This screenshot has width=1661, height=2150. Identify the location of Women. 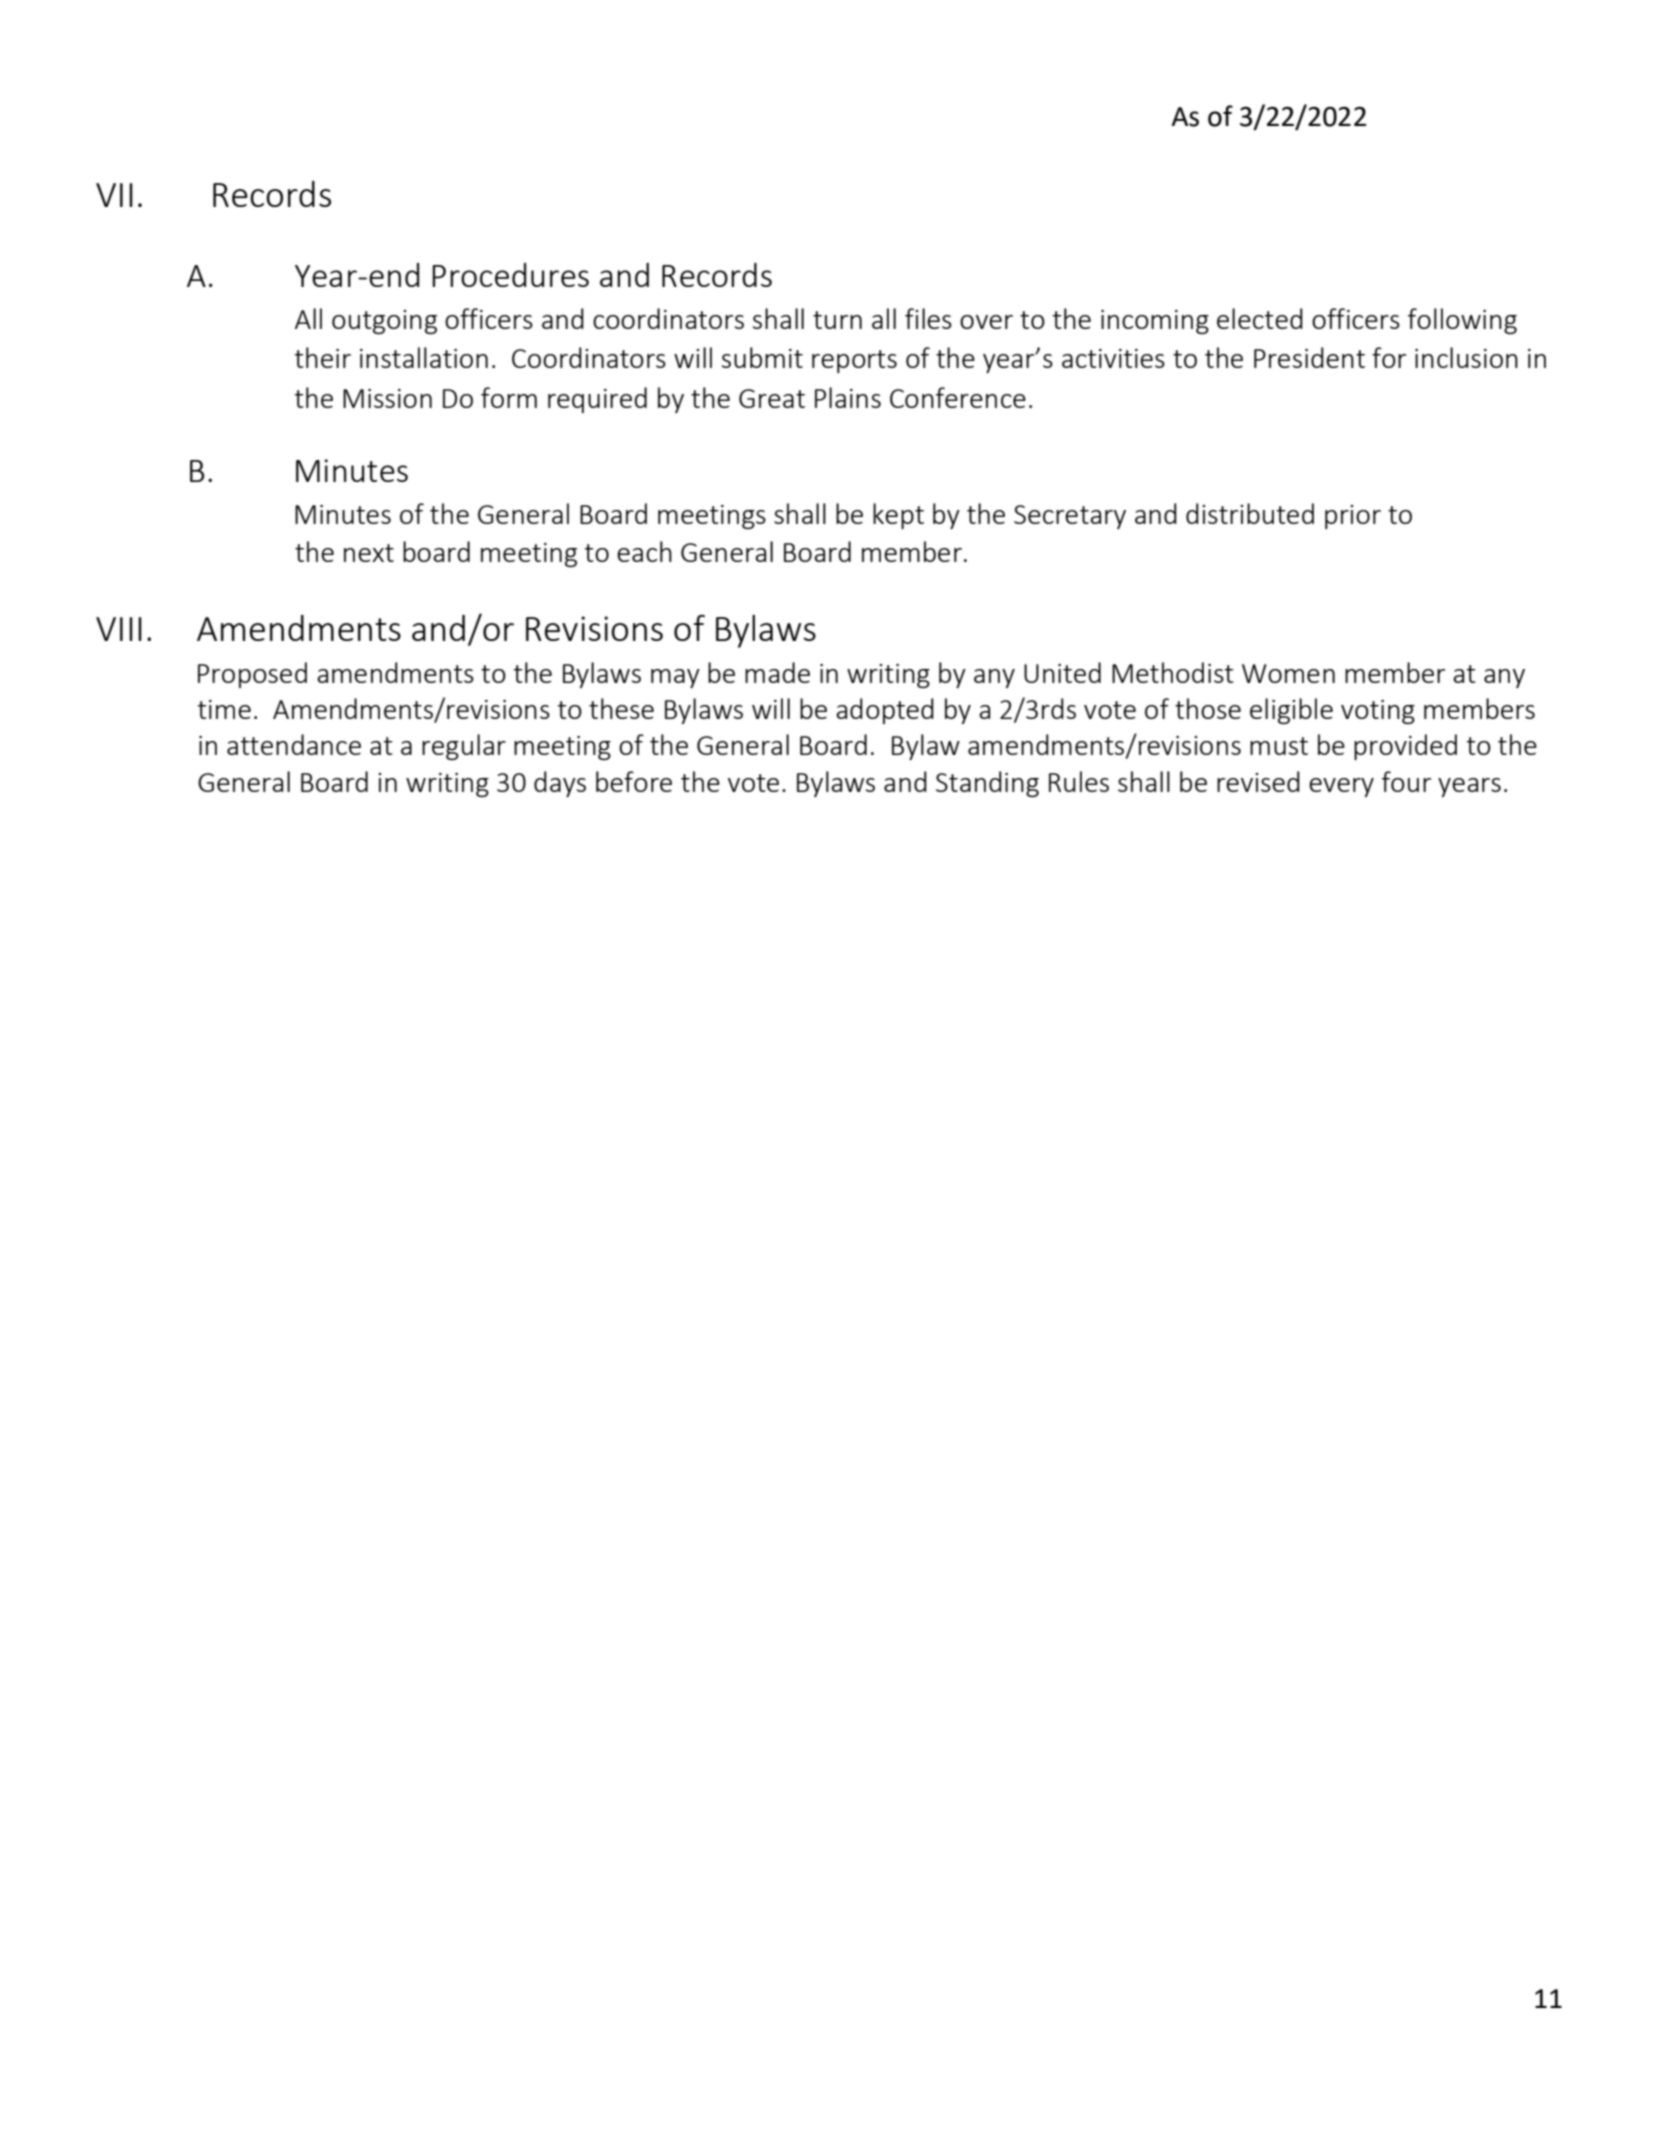
(1288, 673).
